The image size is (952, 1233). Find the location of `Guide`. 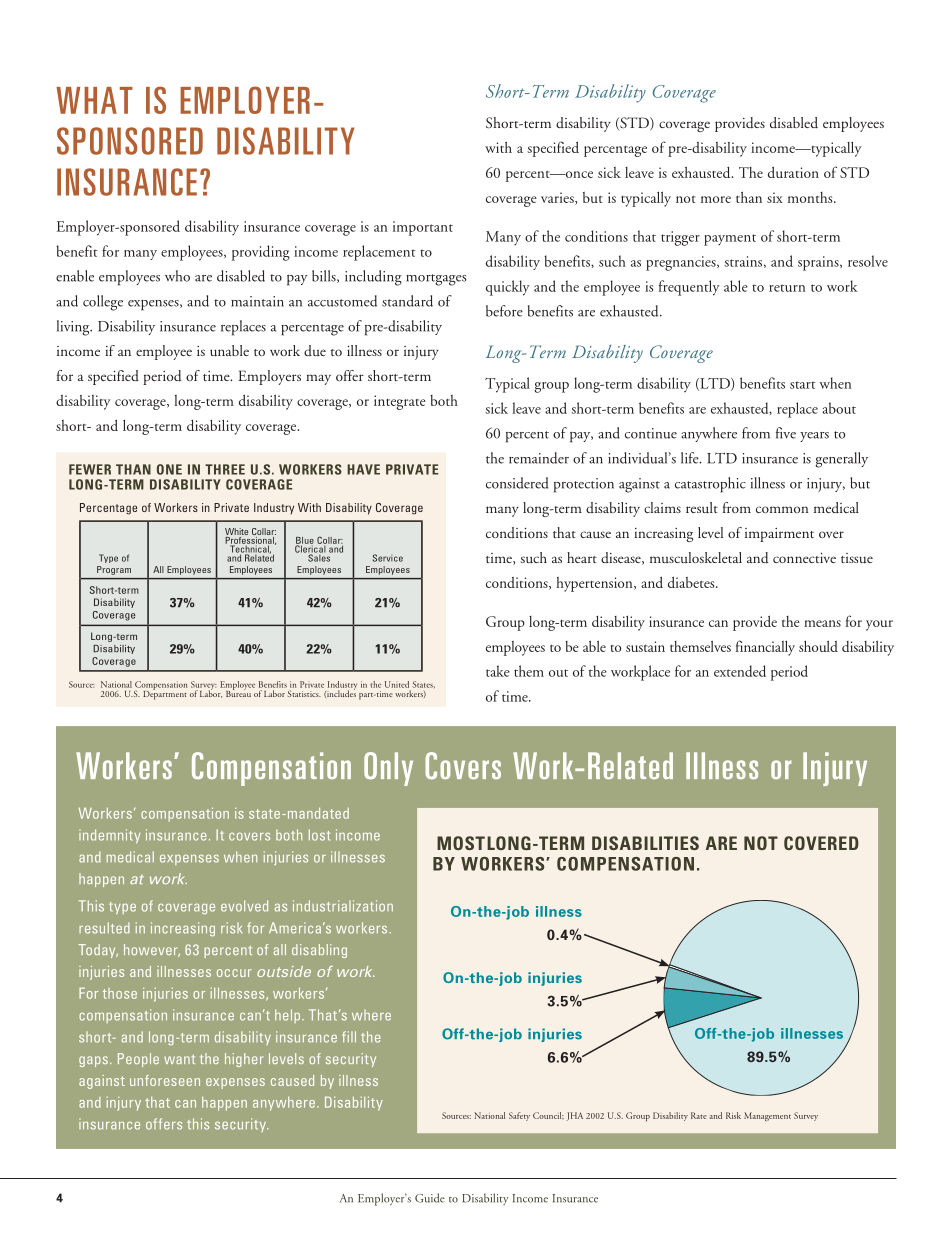

Guide is located at coordinates (430, 1198).
